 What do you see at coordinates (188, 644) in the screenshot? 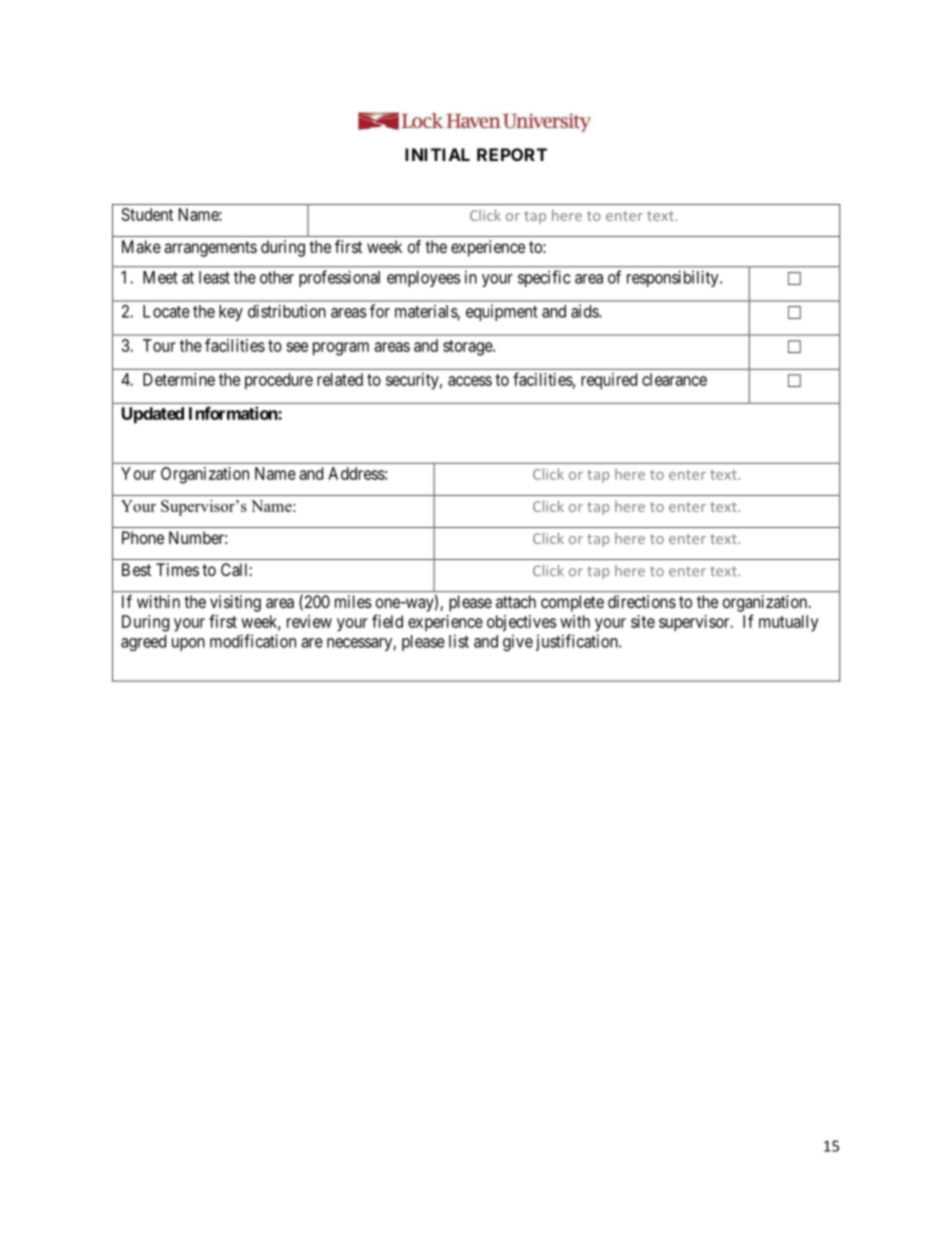
I see `upon` at bounding box center [188, 644].
